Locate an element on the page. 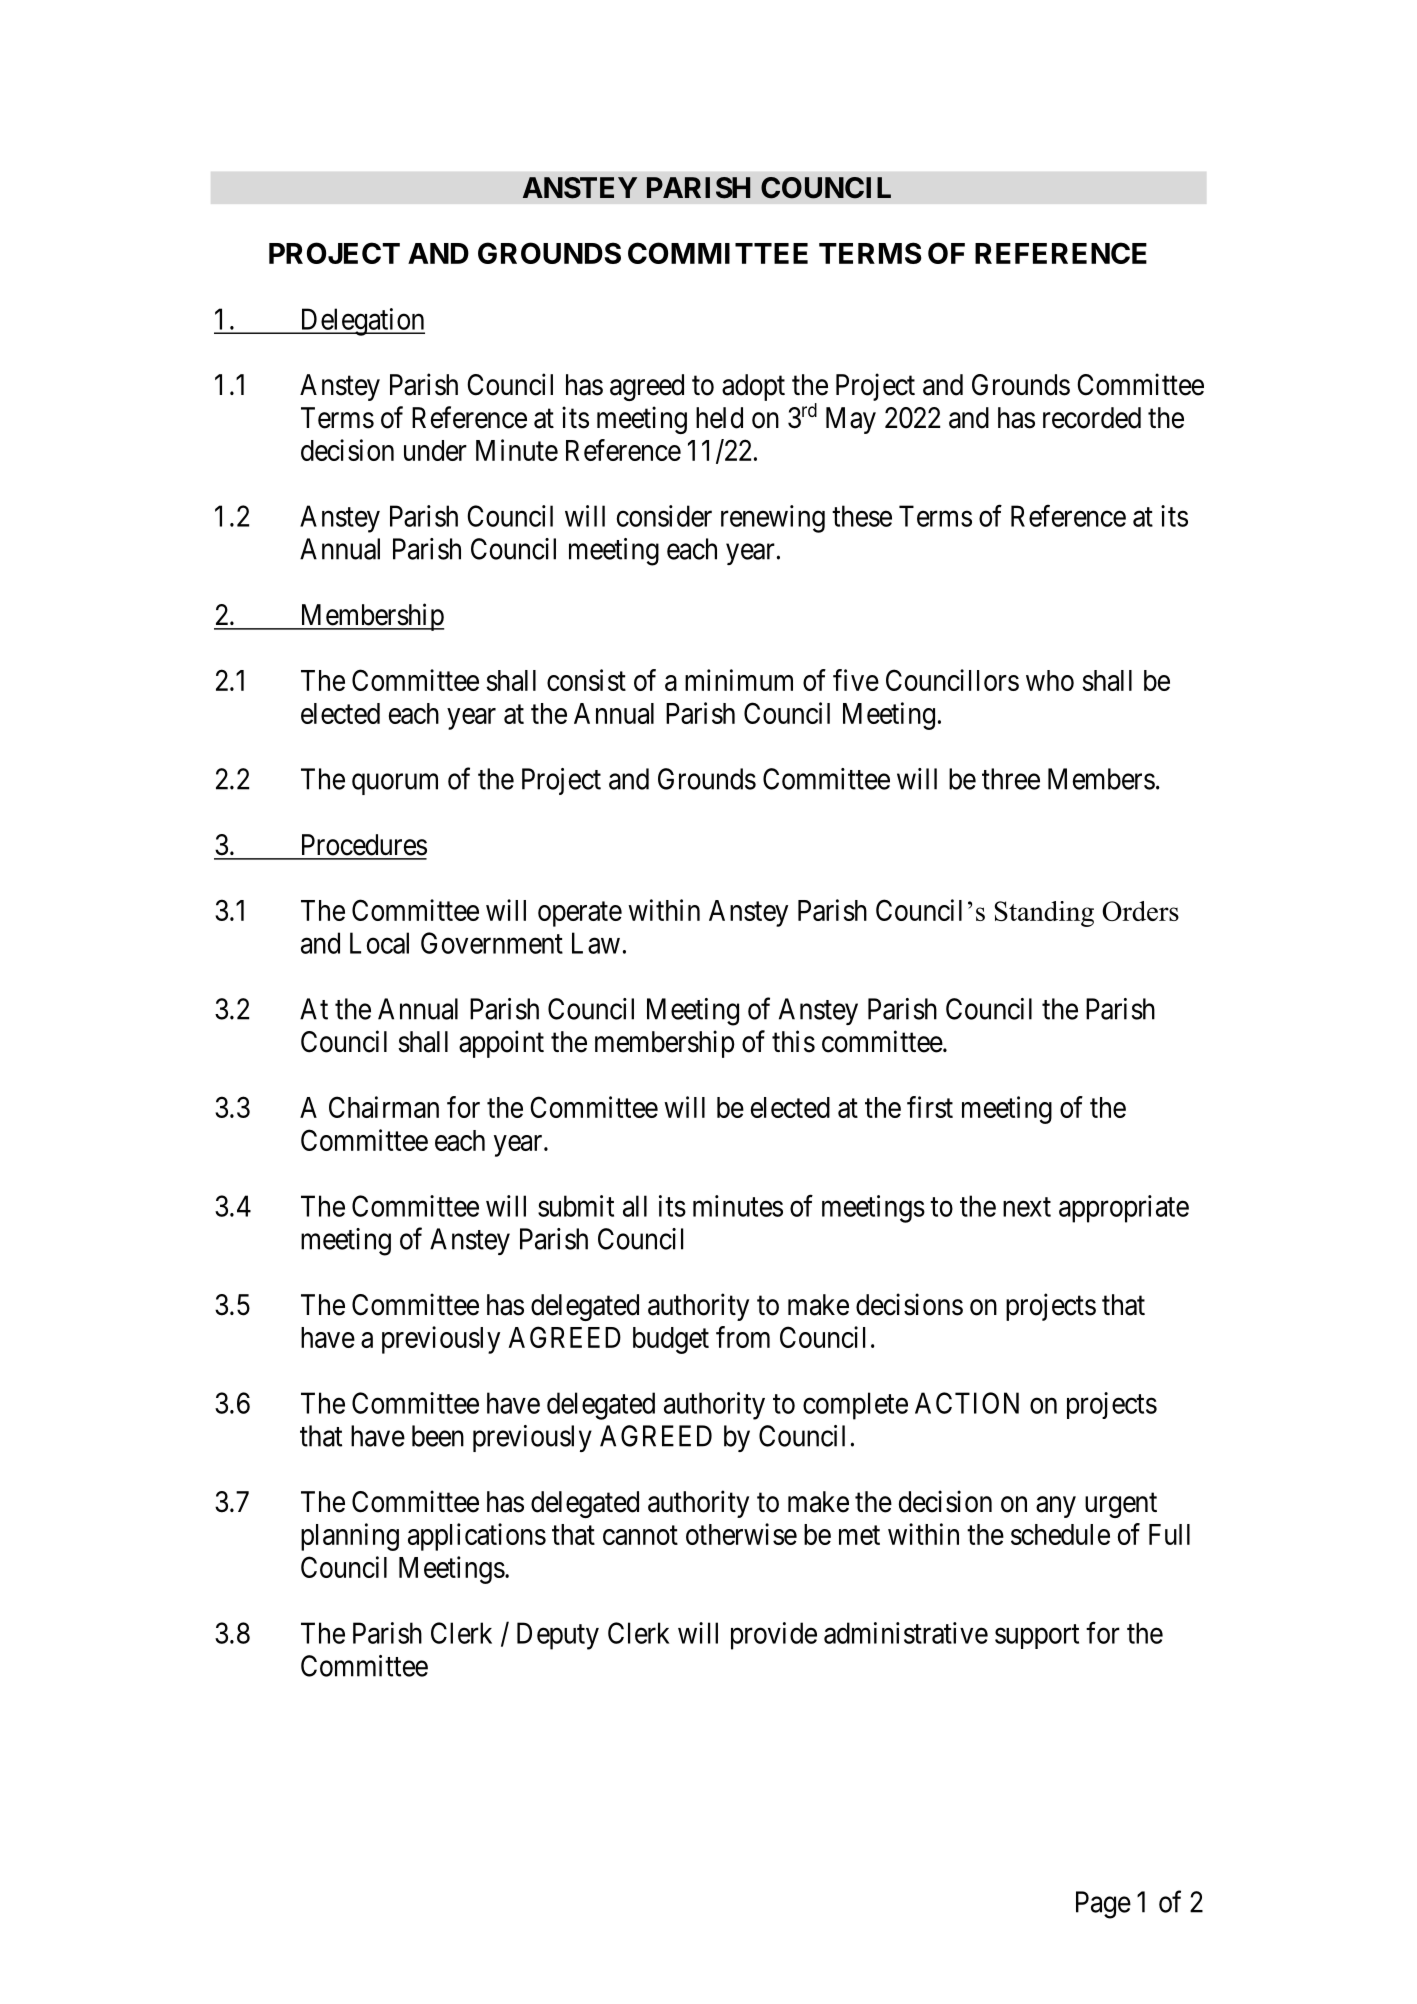 The width and height of the document is (1417, 2004). this is located at coordinates (793, 1041).
